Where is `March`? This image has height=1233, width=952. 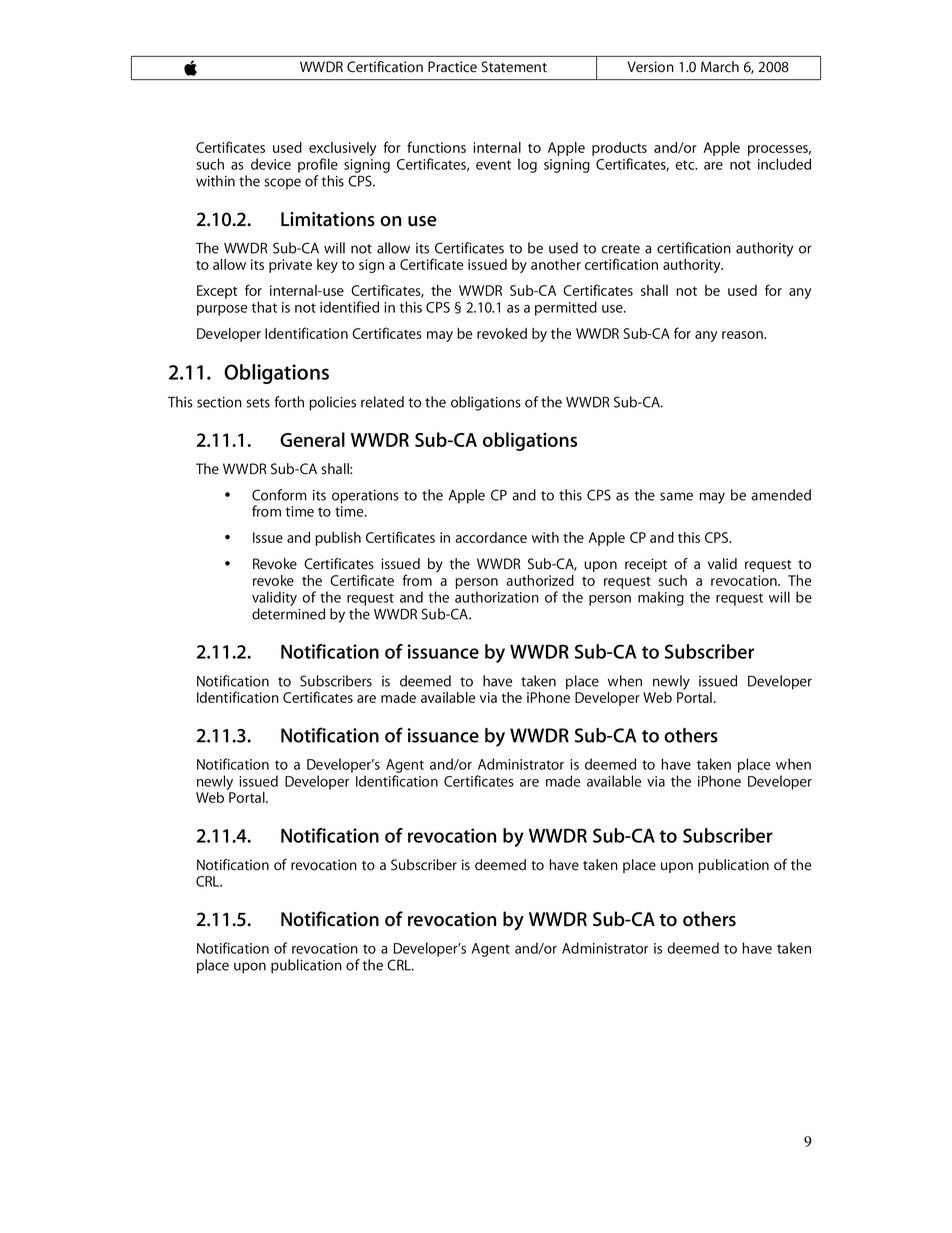 March is located at coordinates (720, 67).
